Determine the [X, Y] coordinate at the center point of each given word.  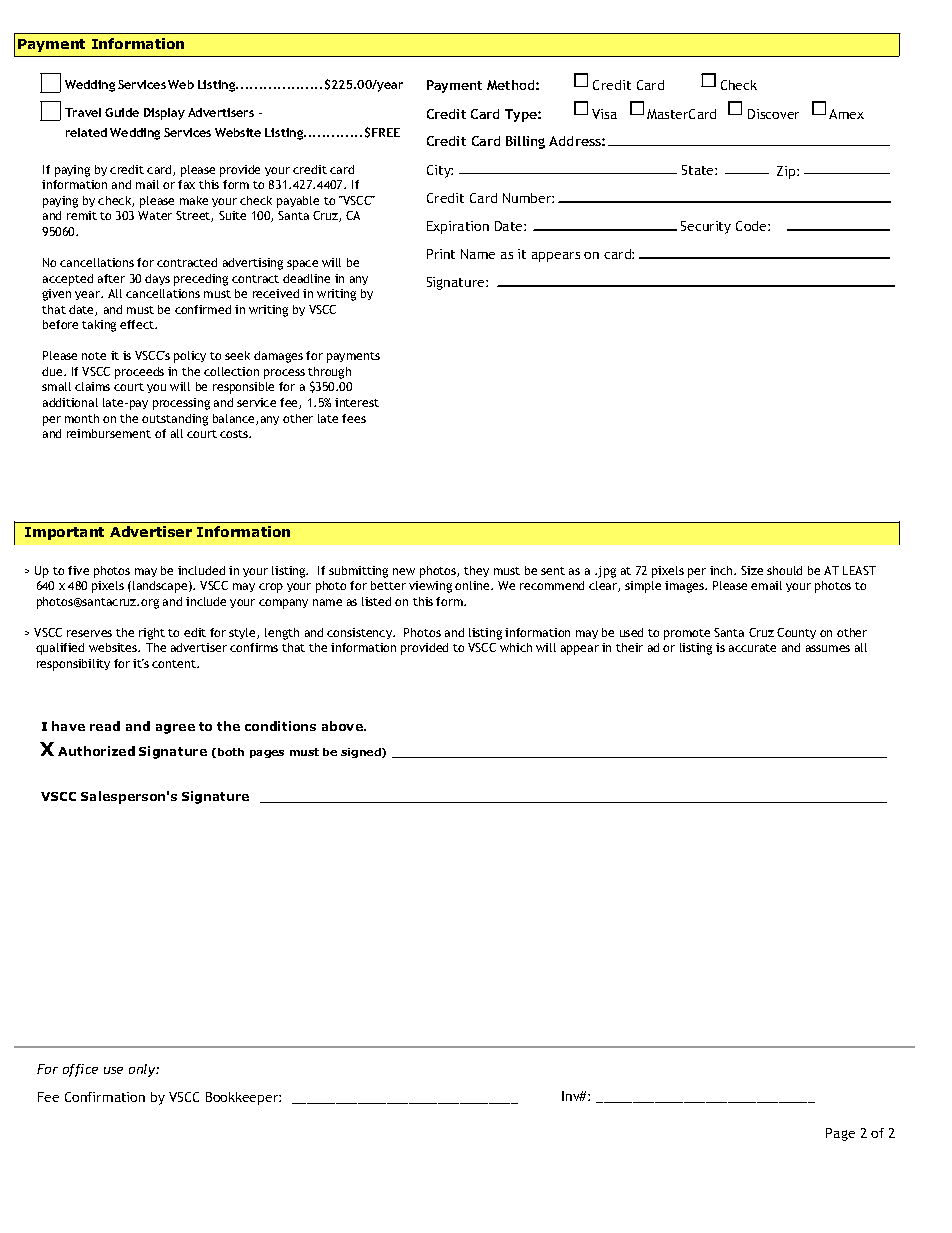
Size [752, 570]
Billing [525, 142]
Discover [773, 114]
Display [164, 114]
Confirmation [105, 1097]
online [473, 585]
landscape [161, 587]
